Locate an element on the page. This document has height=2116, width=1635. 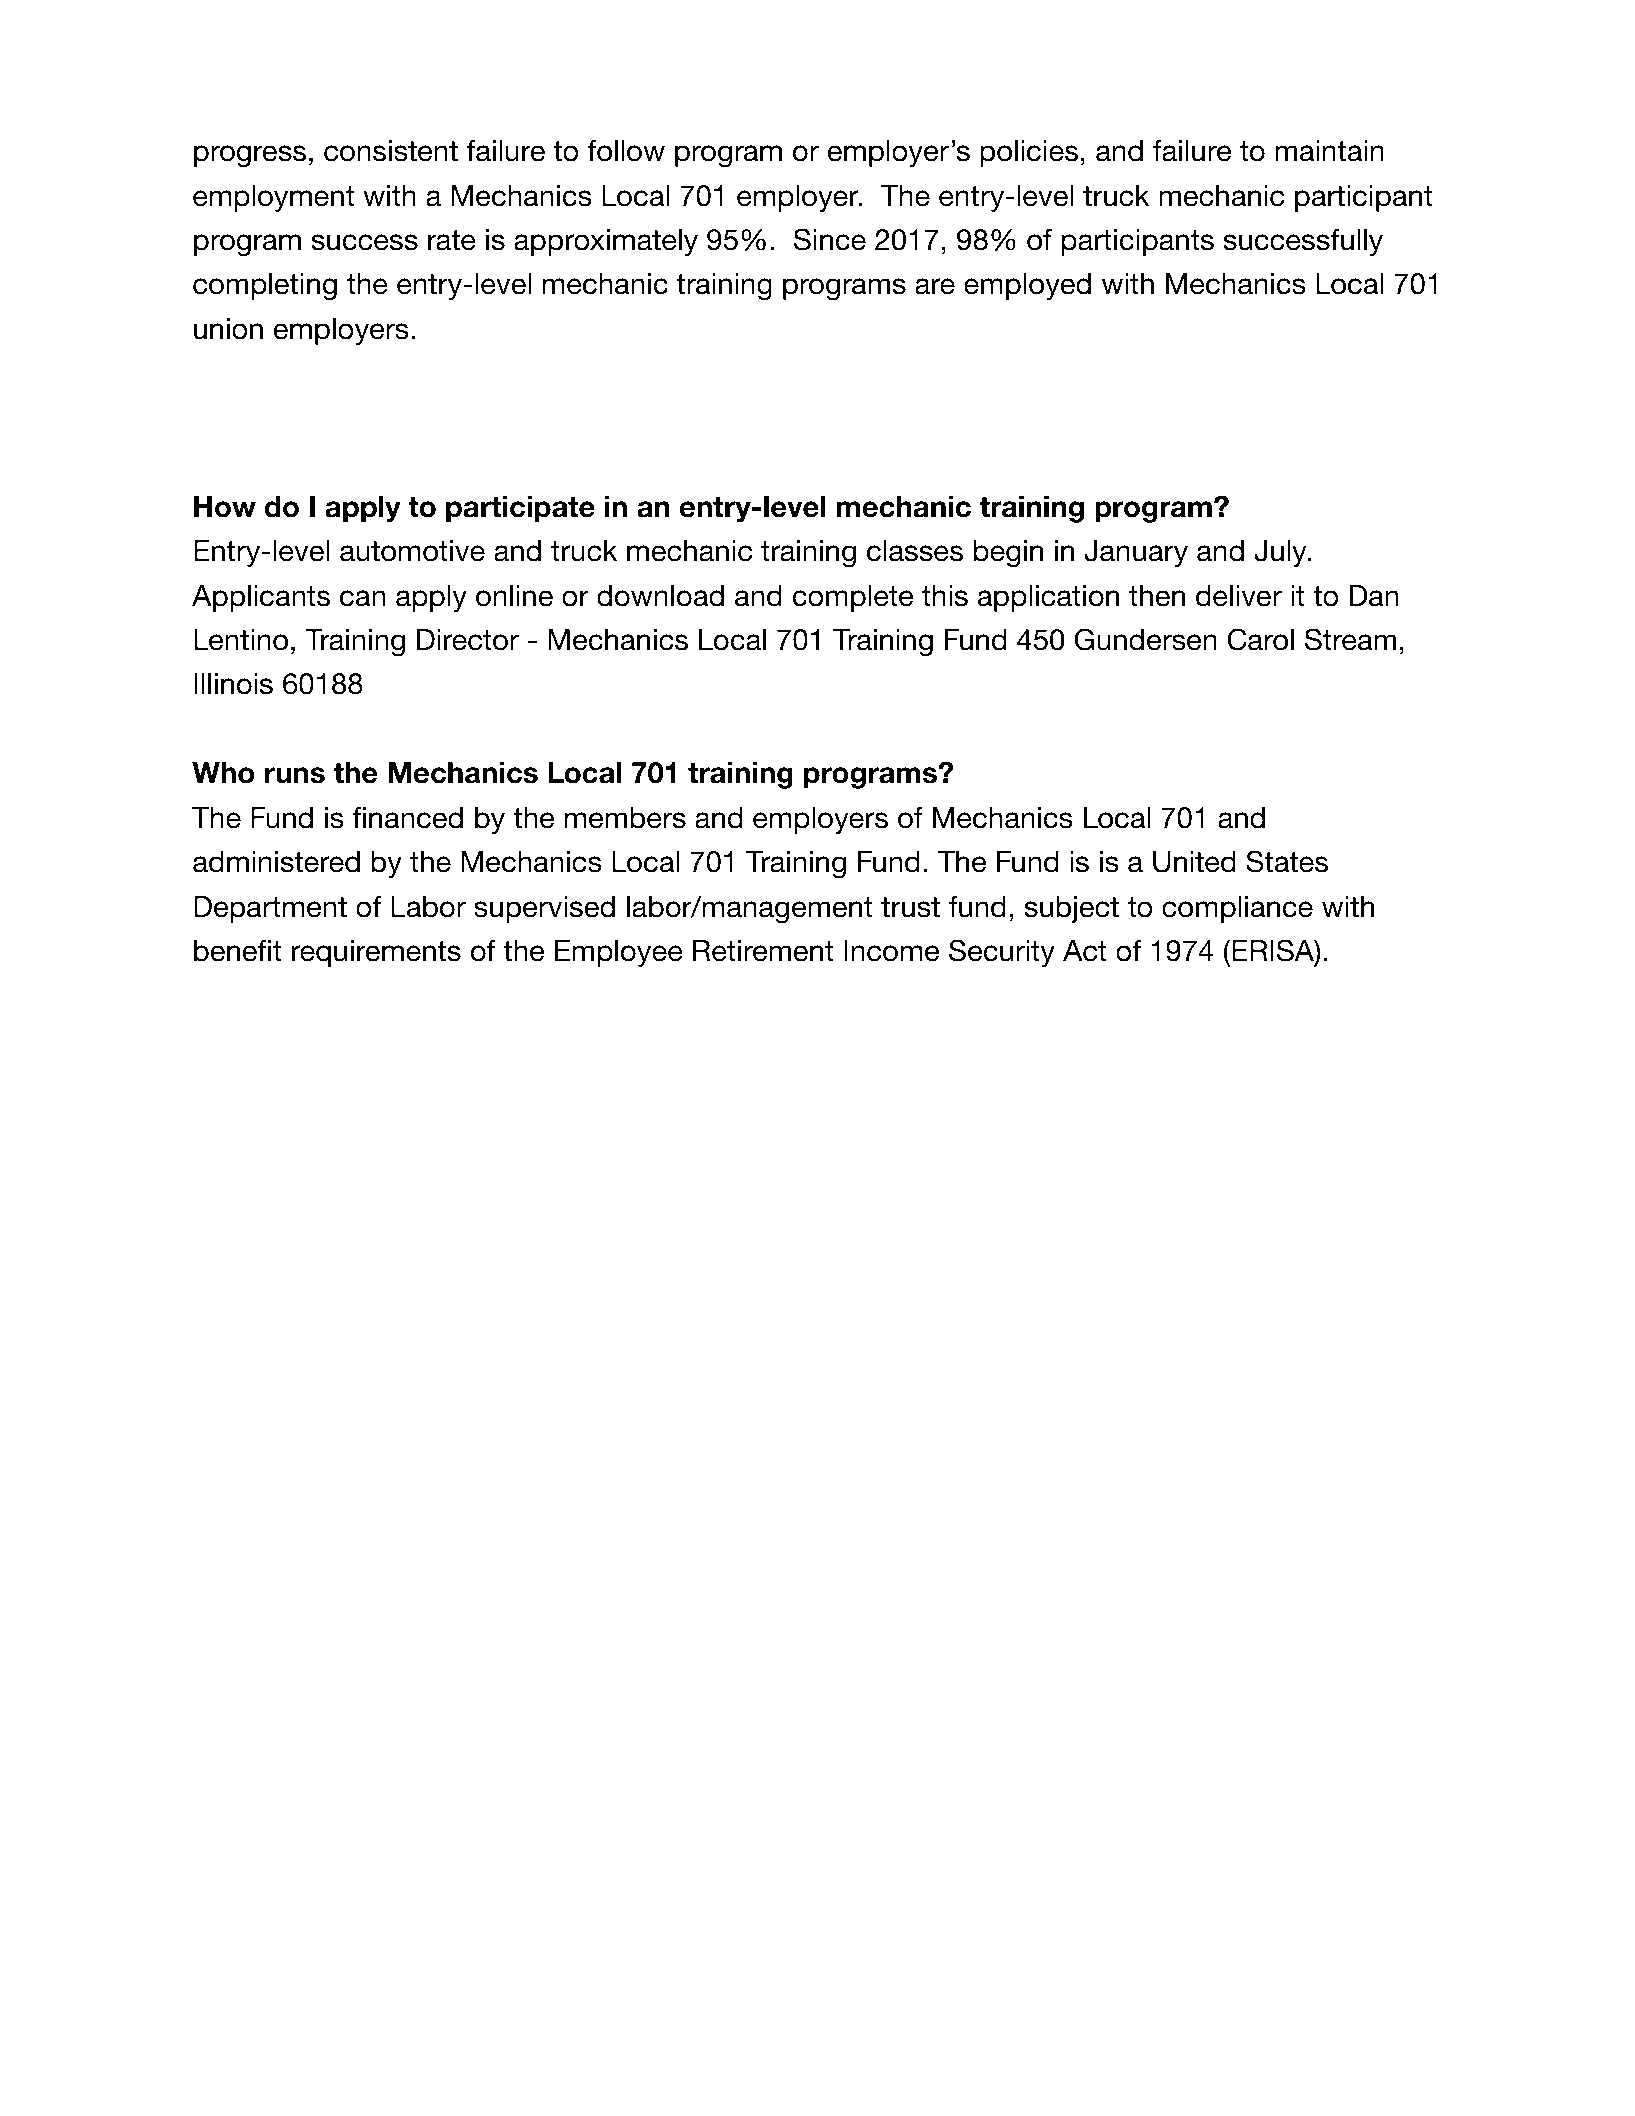
Retirement is located at coordinates (763, 951).
